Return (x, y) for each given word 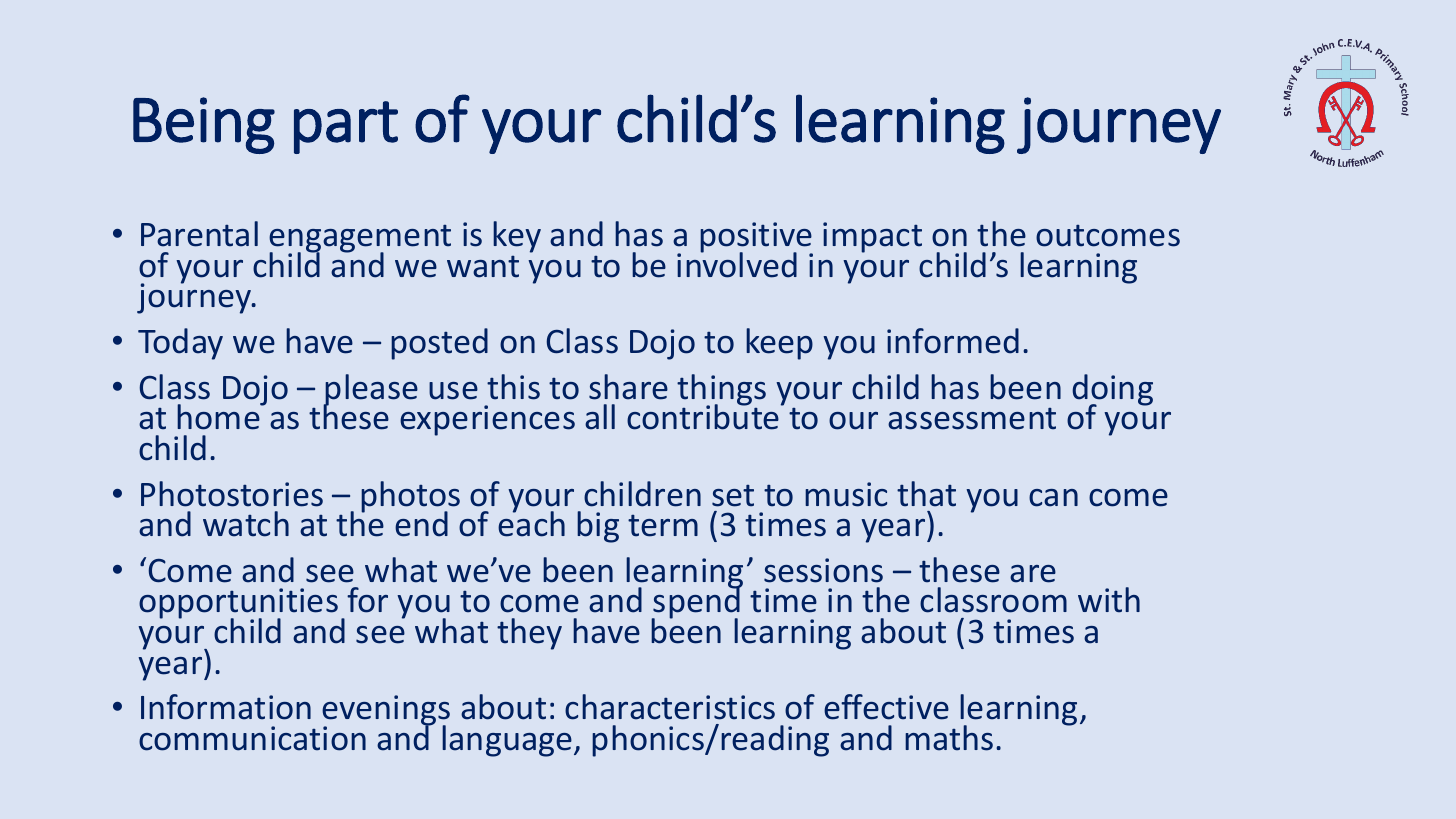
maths (949, 738)
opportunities (238, 605)
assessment (972, 419)
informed (953, 341)
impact (872, 237)
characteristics (670, 707)
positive (756, 238)
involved (737, 263)
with (1109, 600)
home (219, 416)
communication (252, 738)
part (346, 127)
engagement (360, 240)
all (600, 417)
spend (697, 604)
